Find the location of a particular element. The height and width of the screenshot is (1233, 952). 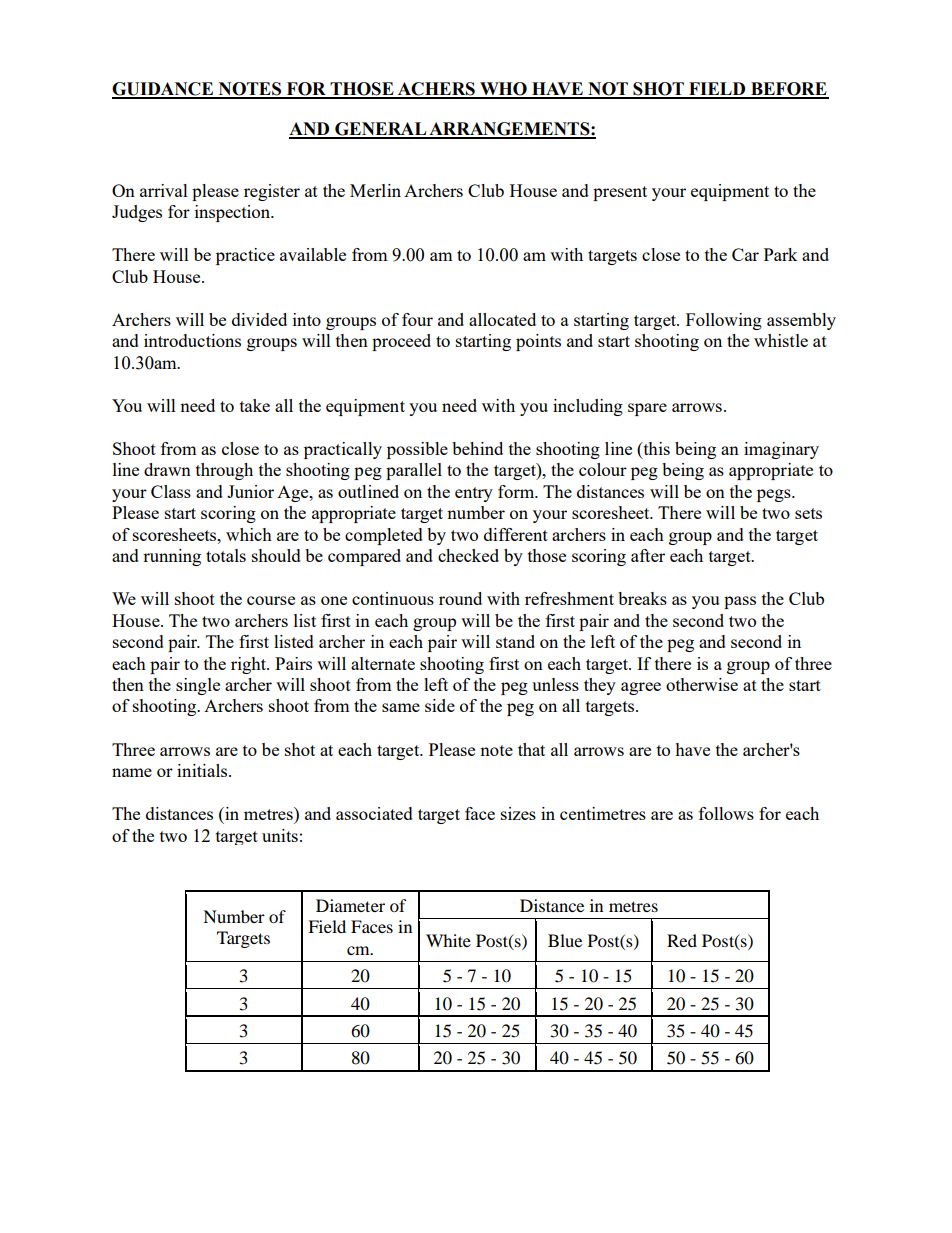

allocated is located at coordinates (502, 319).
